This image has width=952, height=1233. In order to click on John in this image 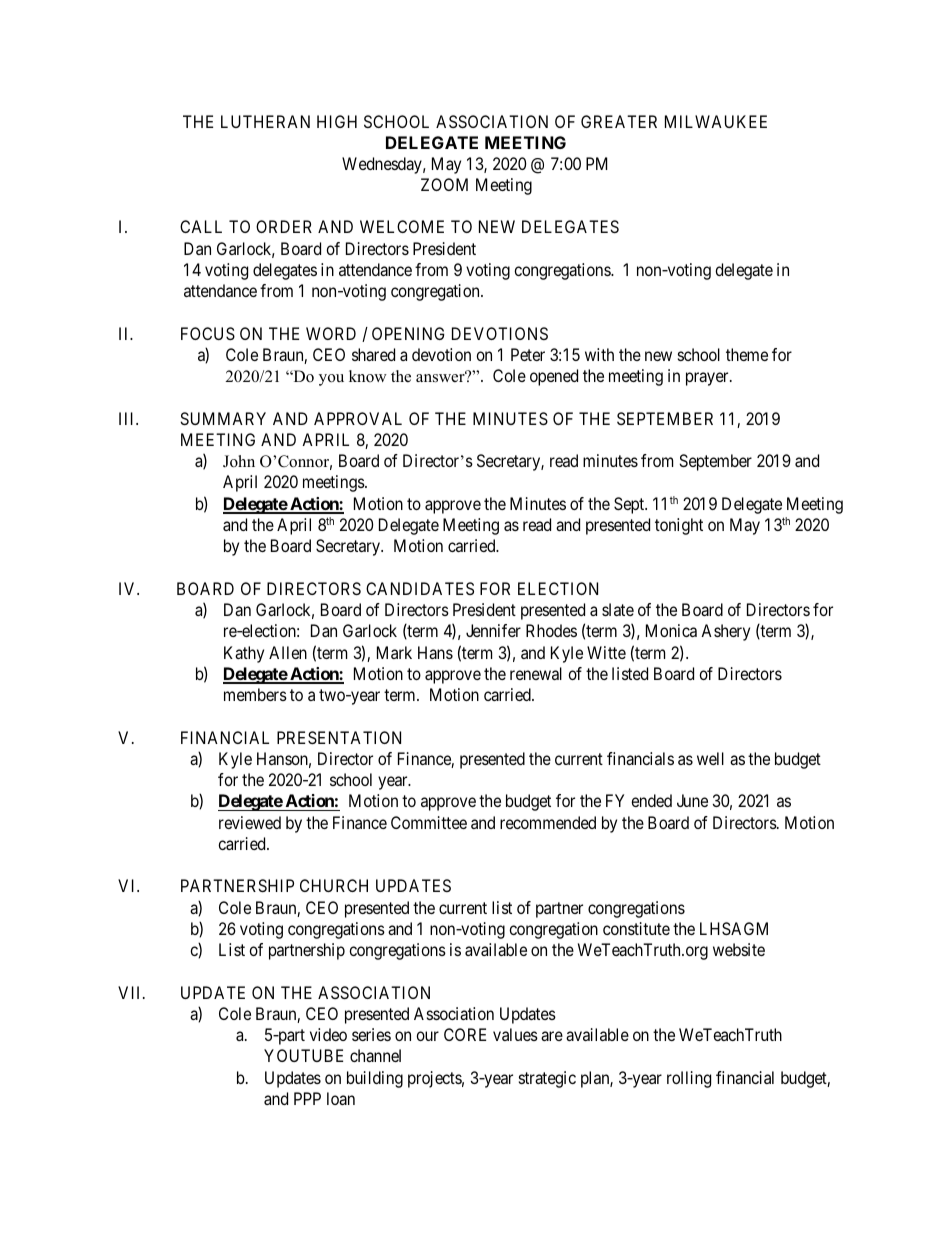, I will do `click(239, 461)`.
